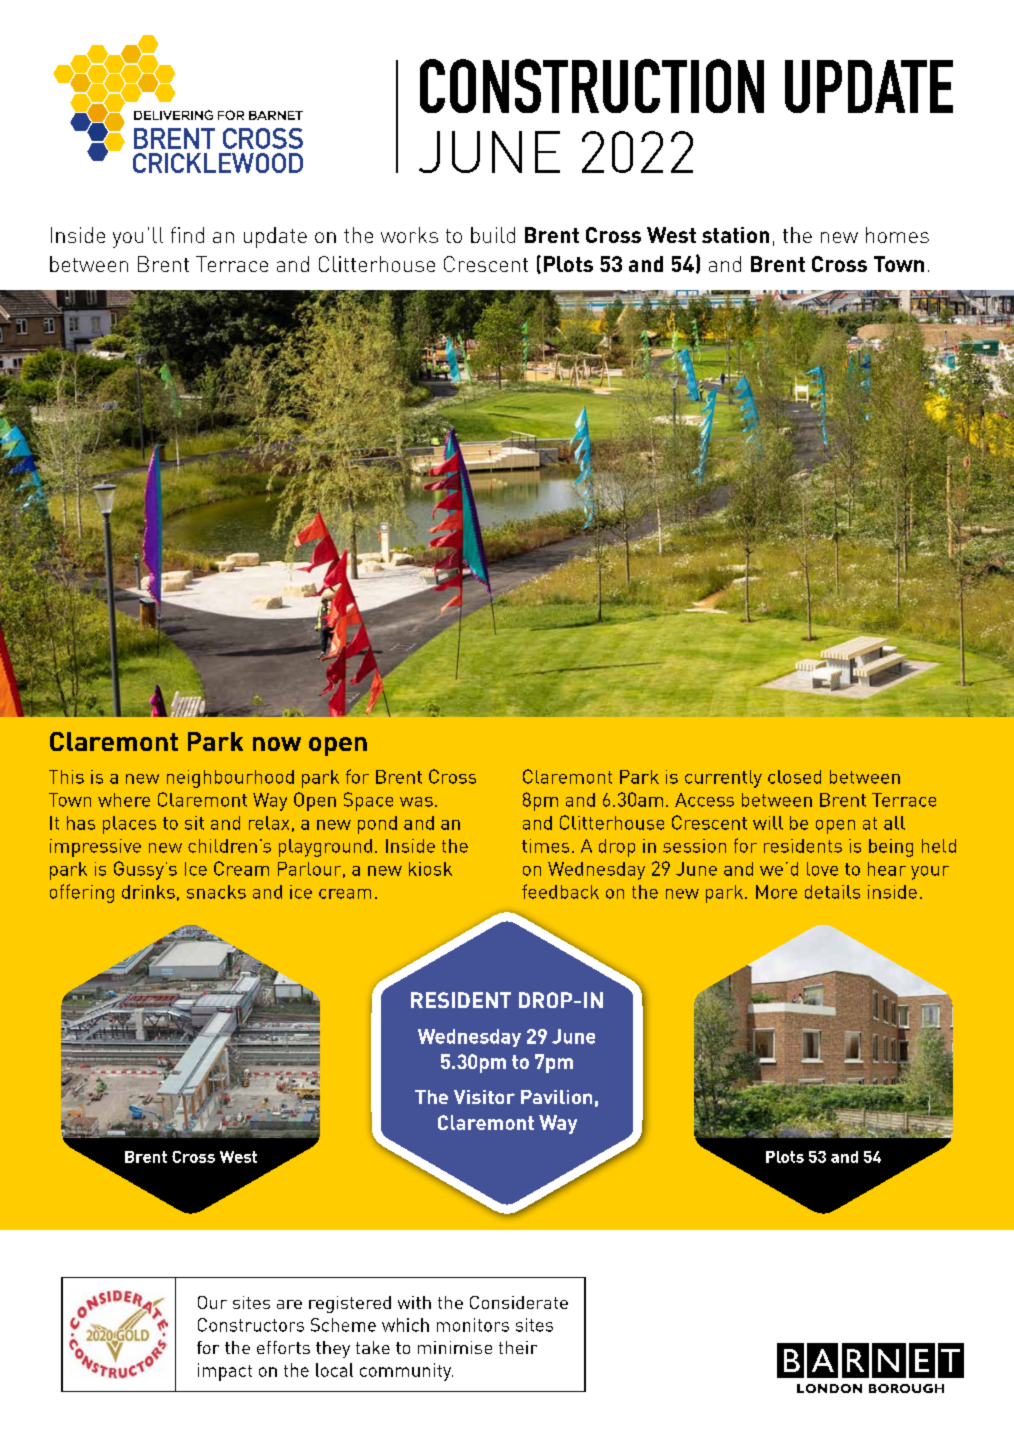  What do you see at coordinates (897, 235) in the image?
I see `homes` at bounding box center [897, 235].
